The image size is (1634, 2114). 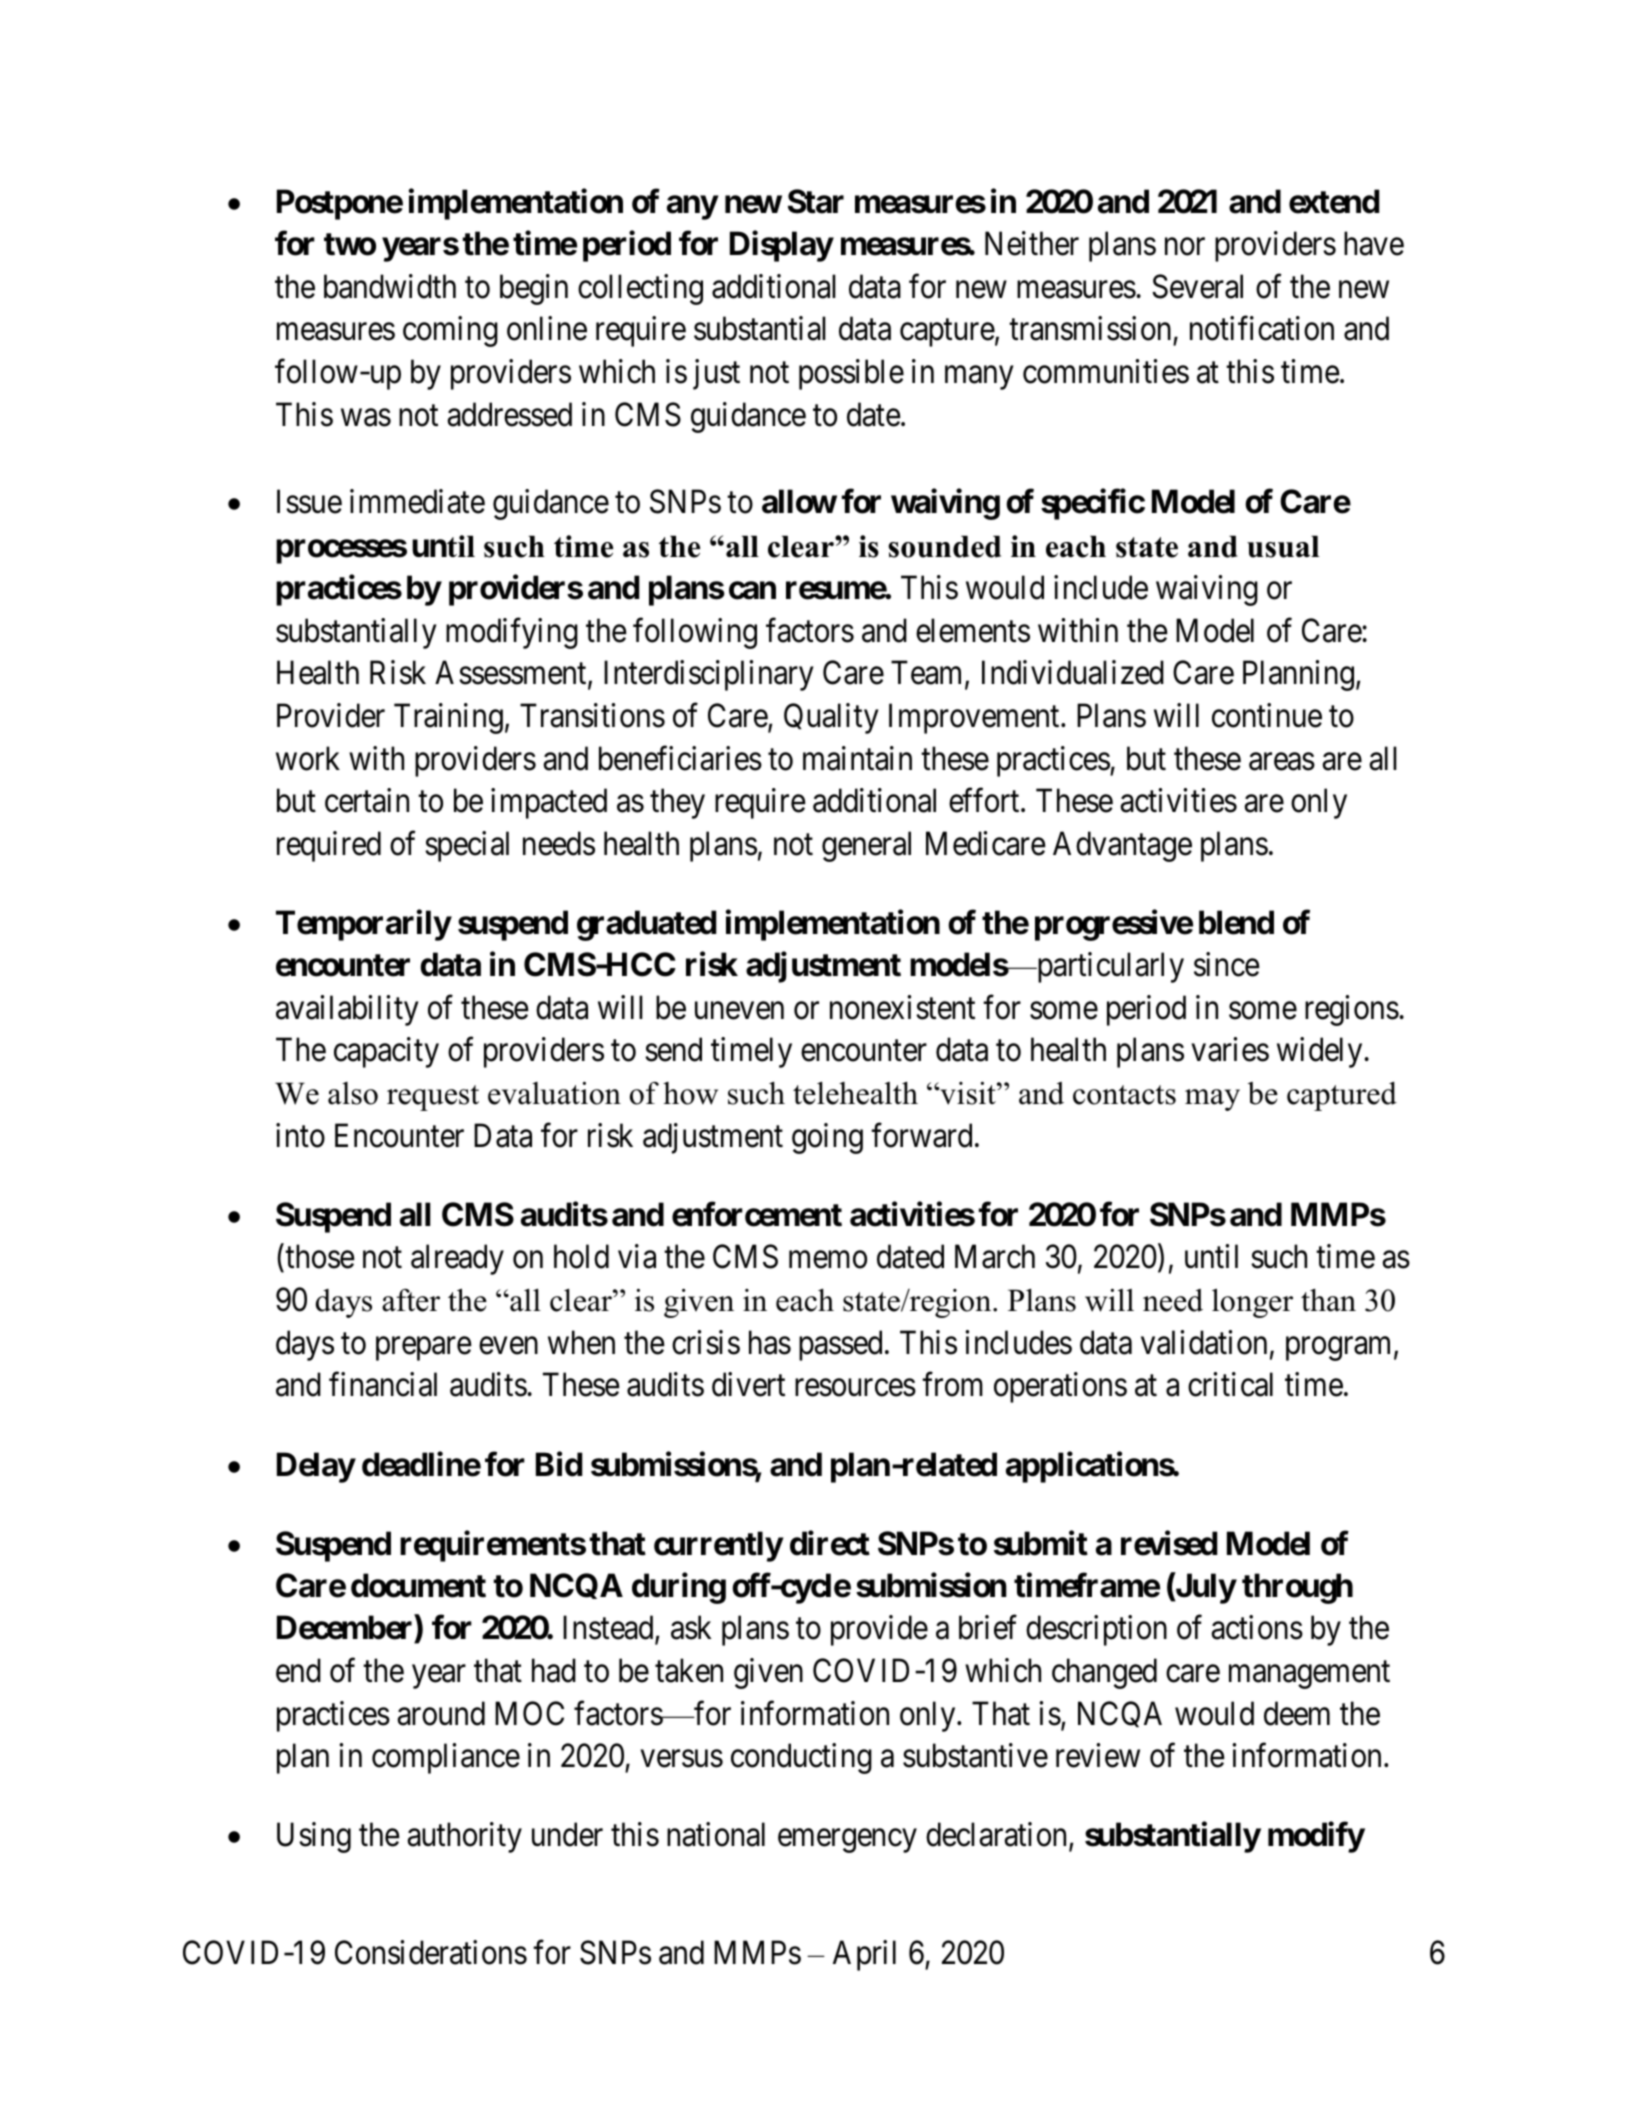 I want to click on April, so click(x=864, y=1955).
